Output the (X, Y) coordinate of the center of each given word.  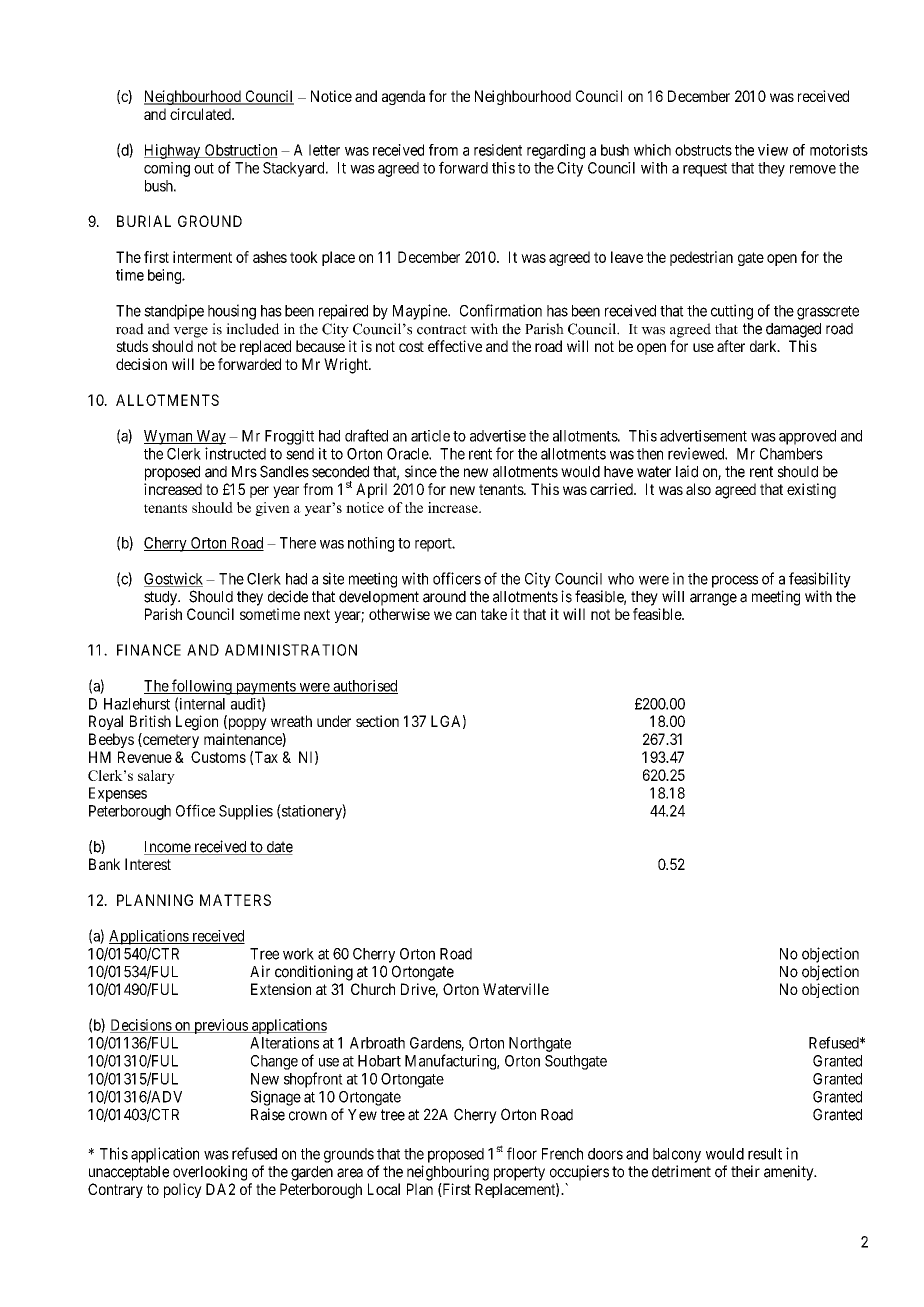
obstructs (703, 150)
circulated (201, 114)
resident (498, 150)
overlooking (210, 1173)
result (765, 1154)
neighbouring (448, 1173)
